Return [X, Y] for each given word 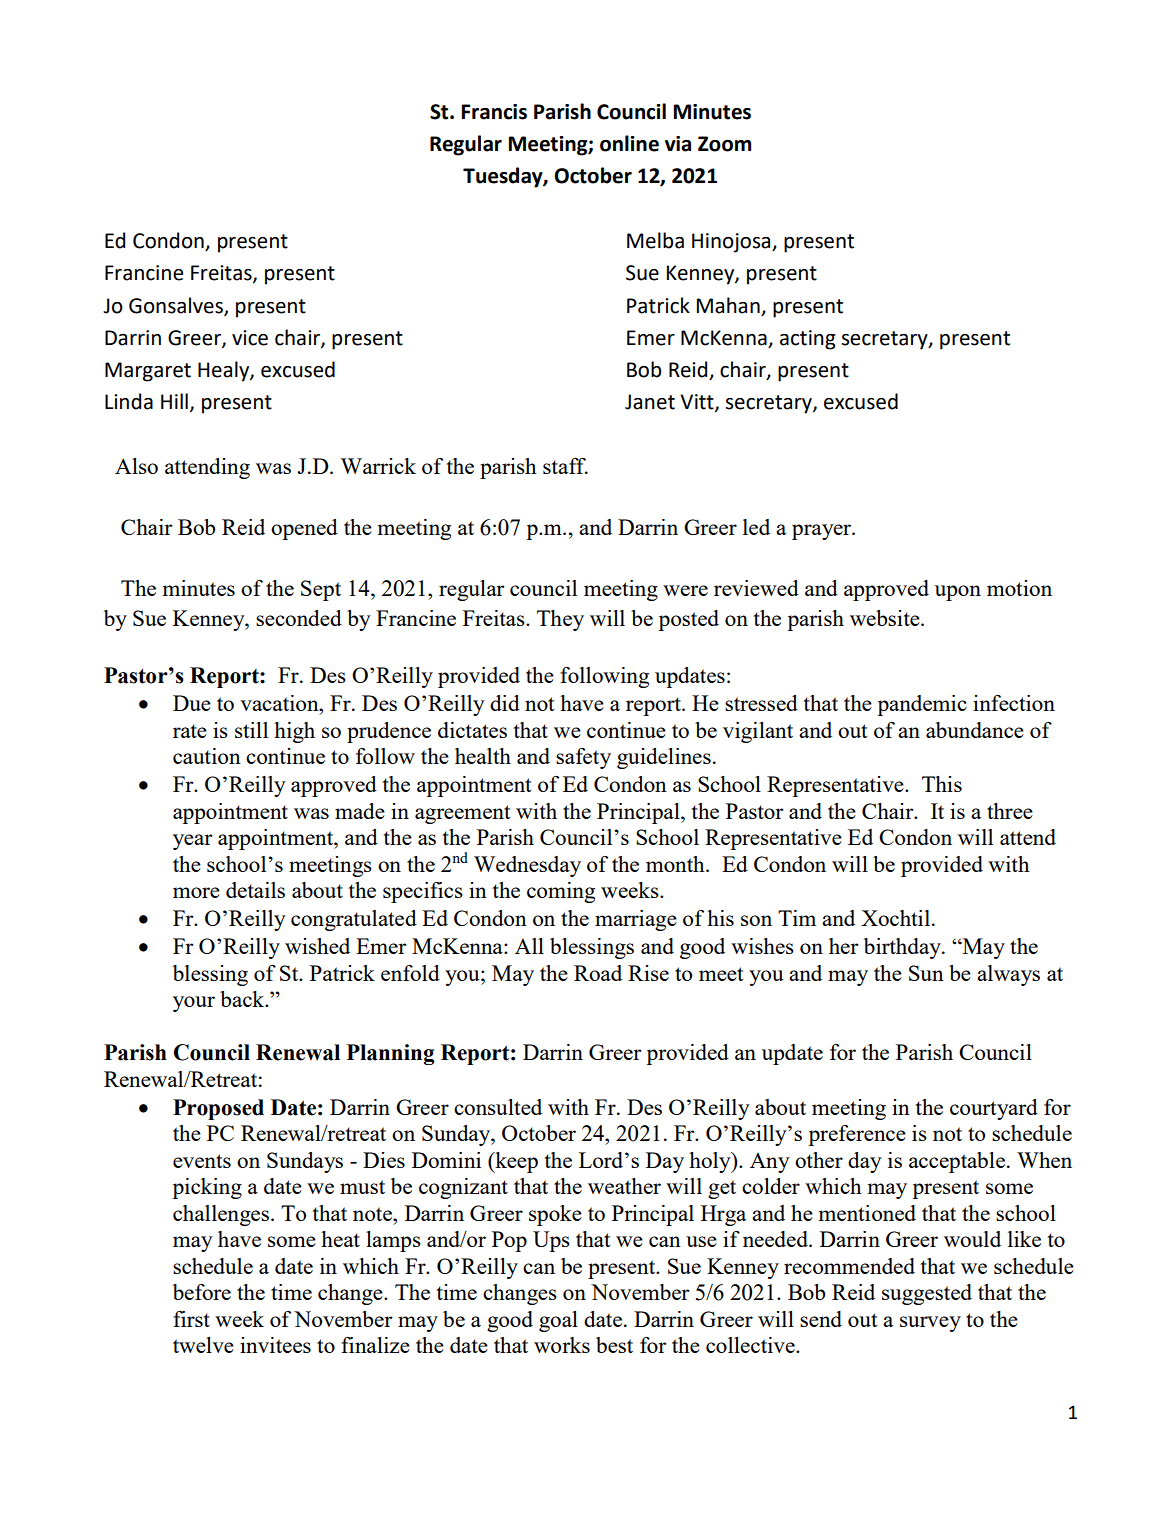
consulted [498, 1107]
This [942, 784]
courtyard [994, 1109]
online [629, 143]
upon [958, 593]
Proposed [218, 1109]
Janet [650, 402]
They [560, 620]
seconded [299, 618]
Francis [494, 112]
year [192, 842]
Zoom [724, 144]
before [202, 1292]
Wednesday [527, 866]
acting [807, 340]
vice [250, 338]
